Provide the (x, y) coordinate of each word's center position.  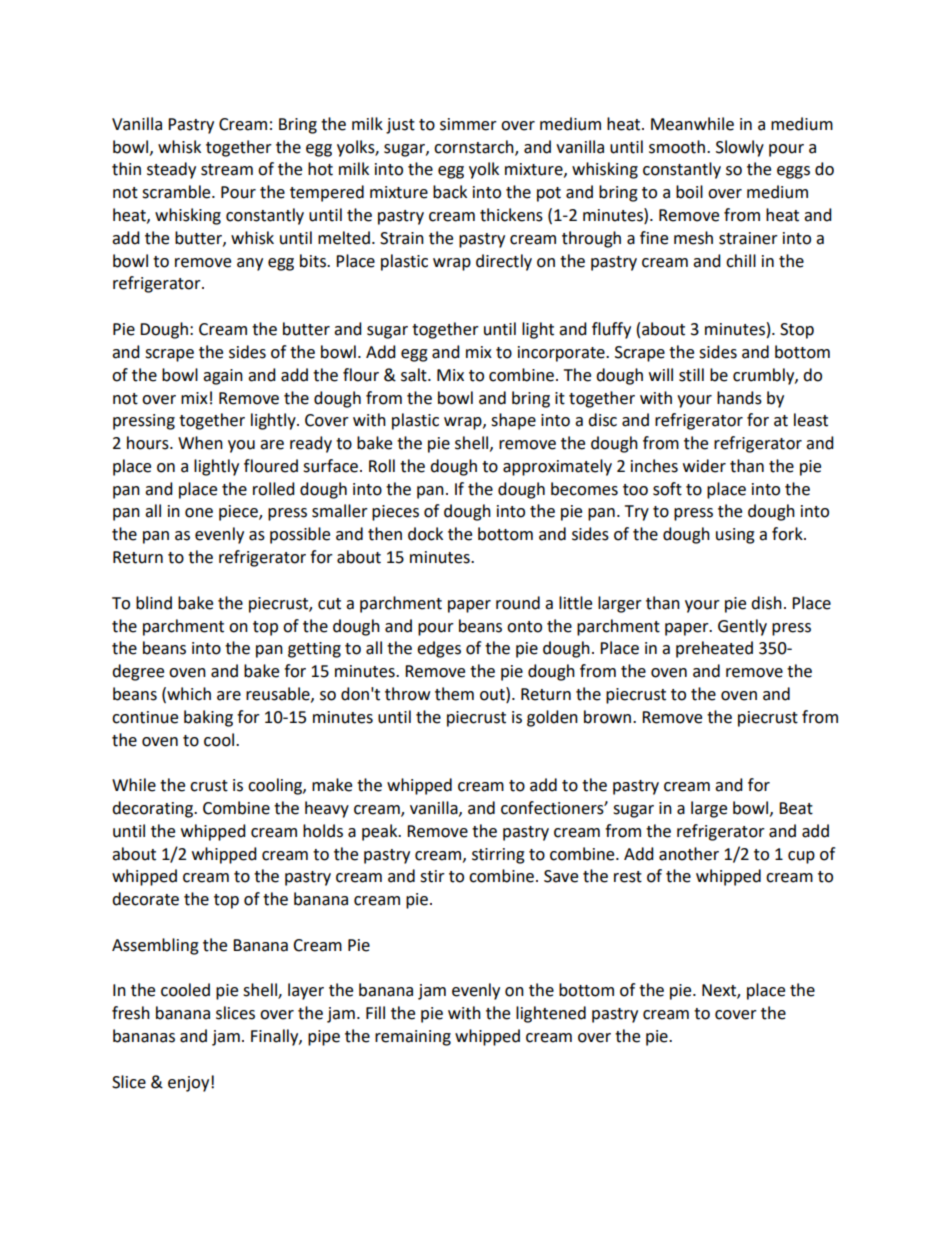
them (454, 694)
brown (607, 717)
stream (227, 170)
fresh (131, 1013)
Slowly (740, 148)
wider (704, 466)
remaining (413, 1038)
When (200, 443)
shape (513, 421)
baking (208, 718)
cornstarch (475, 147)
